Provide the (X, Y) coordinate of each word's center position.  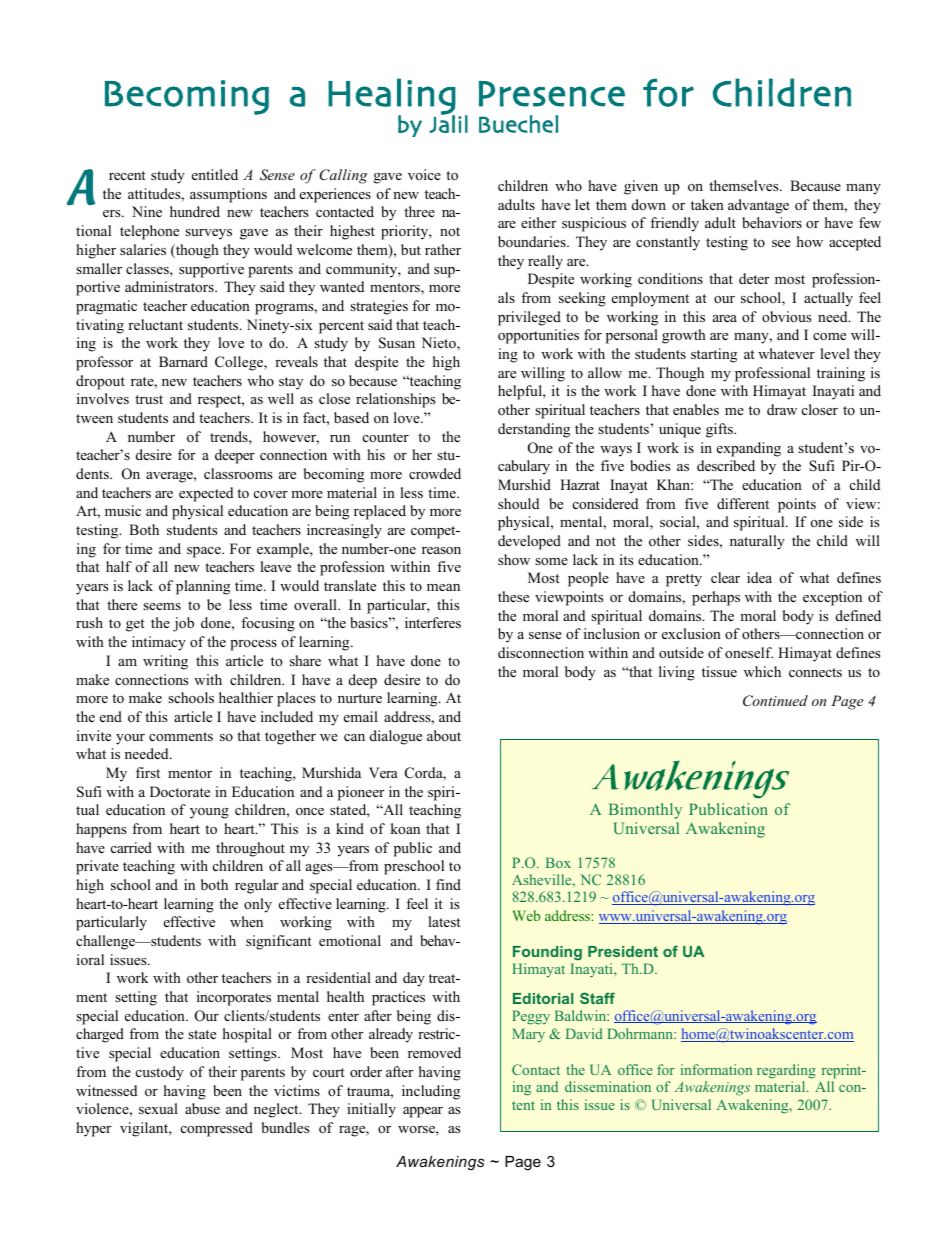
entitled (215, 174)
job (183, 624)
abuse (202, 1108)
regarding (786, 1073)
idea (759, 577)
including (431, 1092)
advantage (758, 206)
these (513, 596)
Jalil (448, 123)
